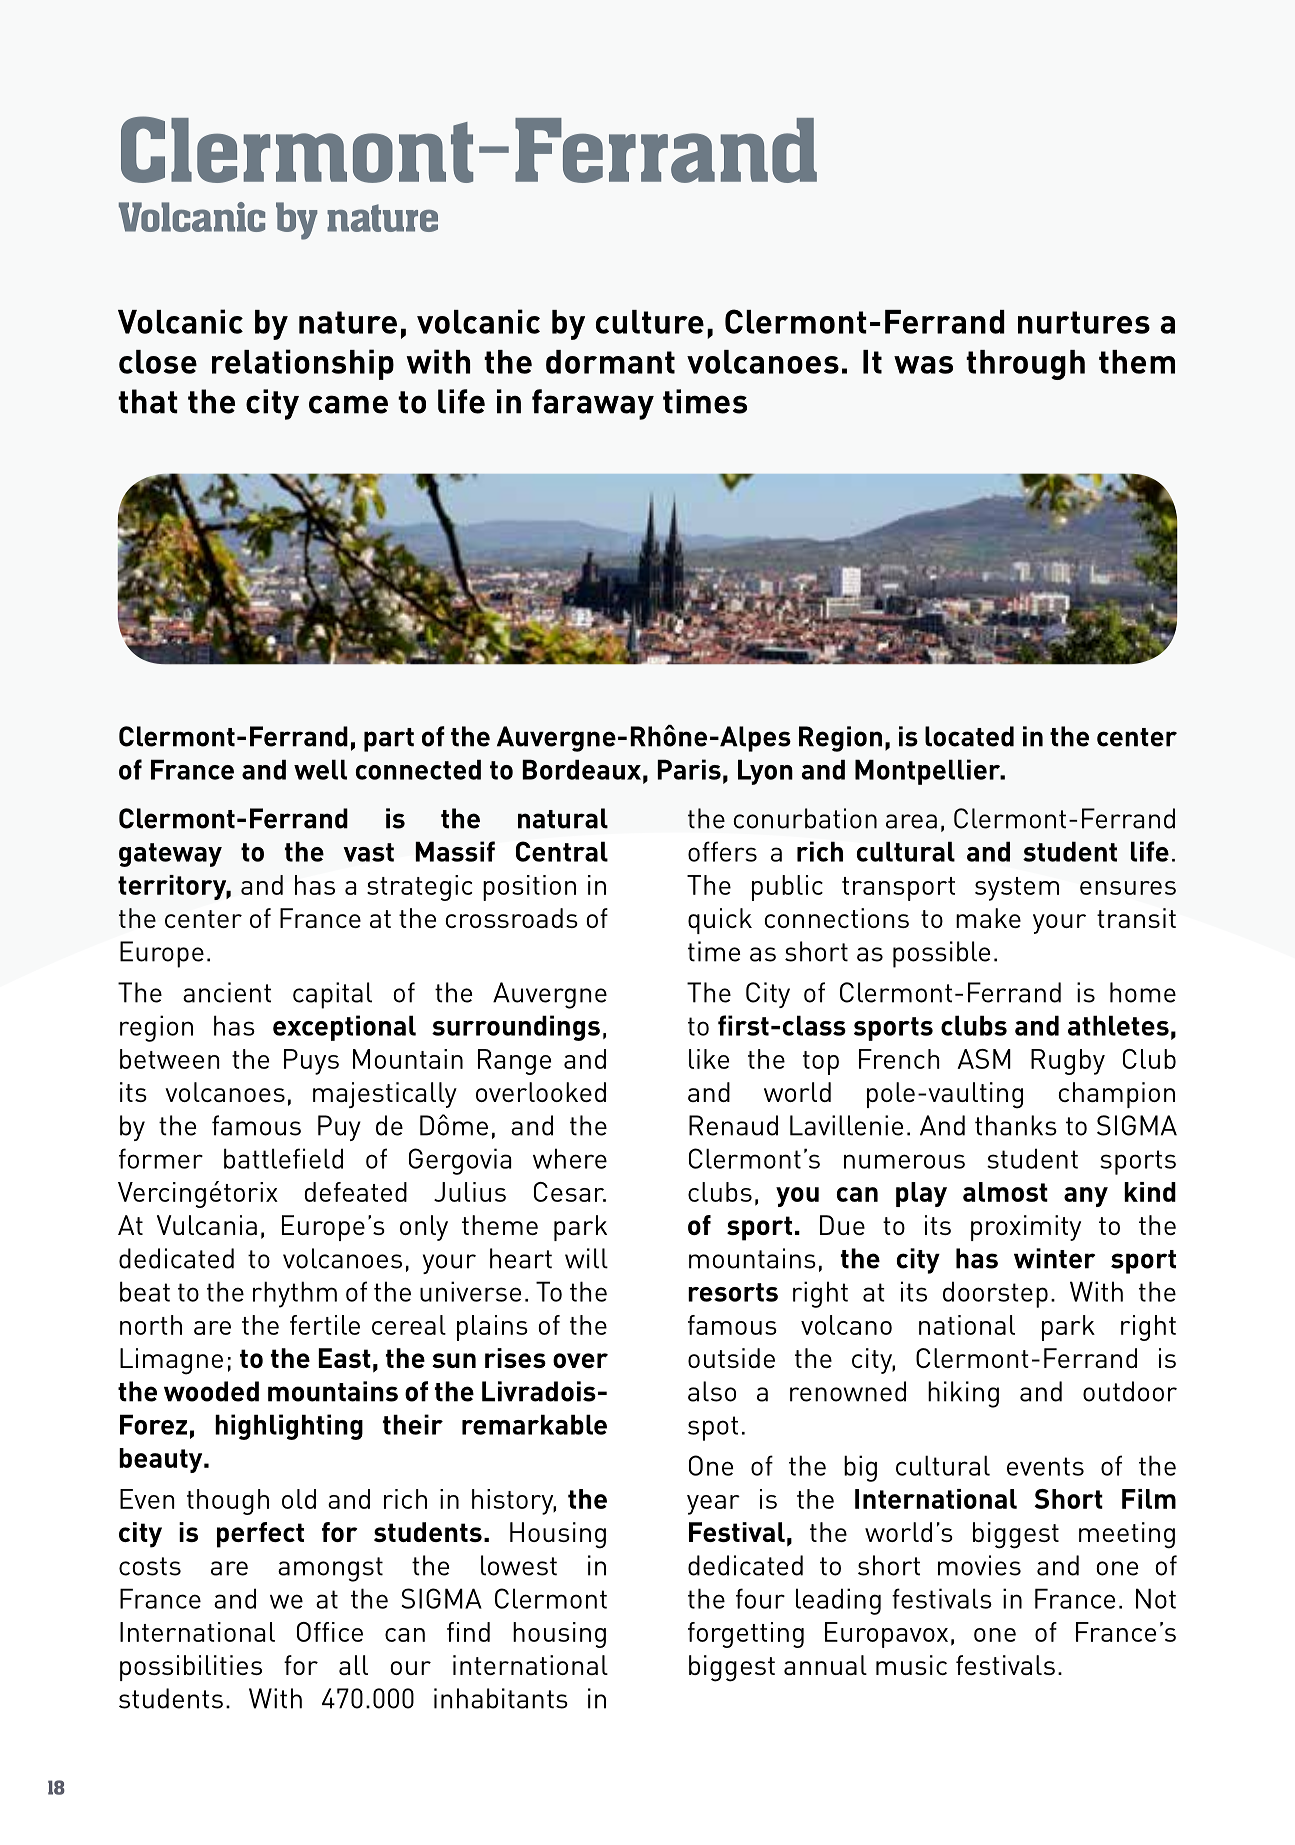  I want to click on hiking, so click(963, 1394).
